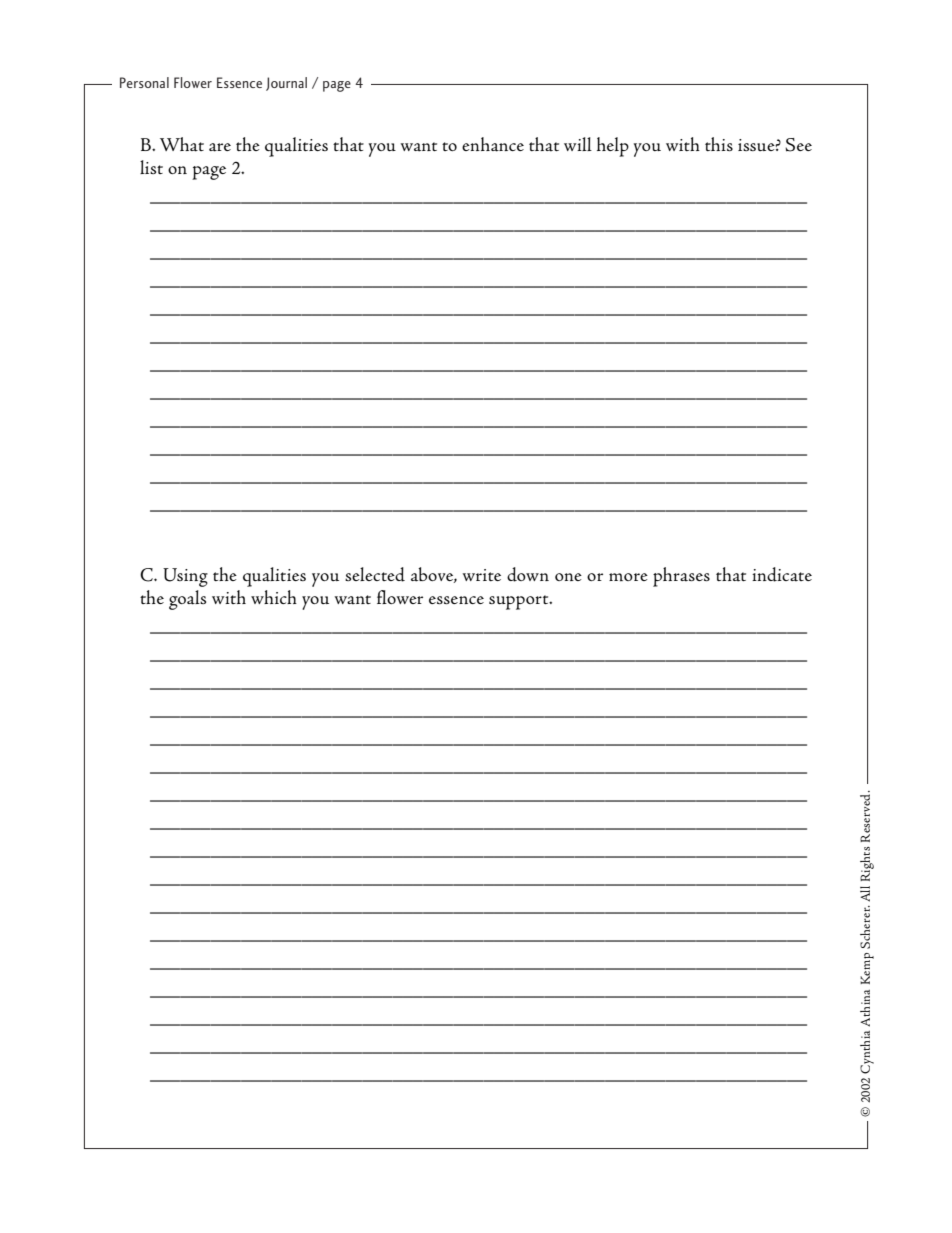 This page has height=1233, width=952. I want to click on phrases, so click(681, 577).
